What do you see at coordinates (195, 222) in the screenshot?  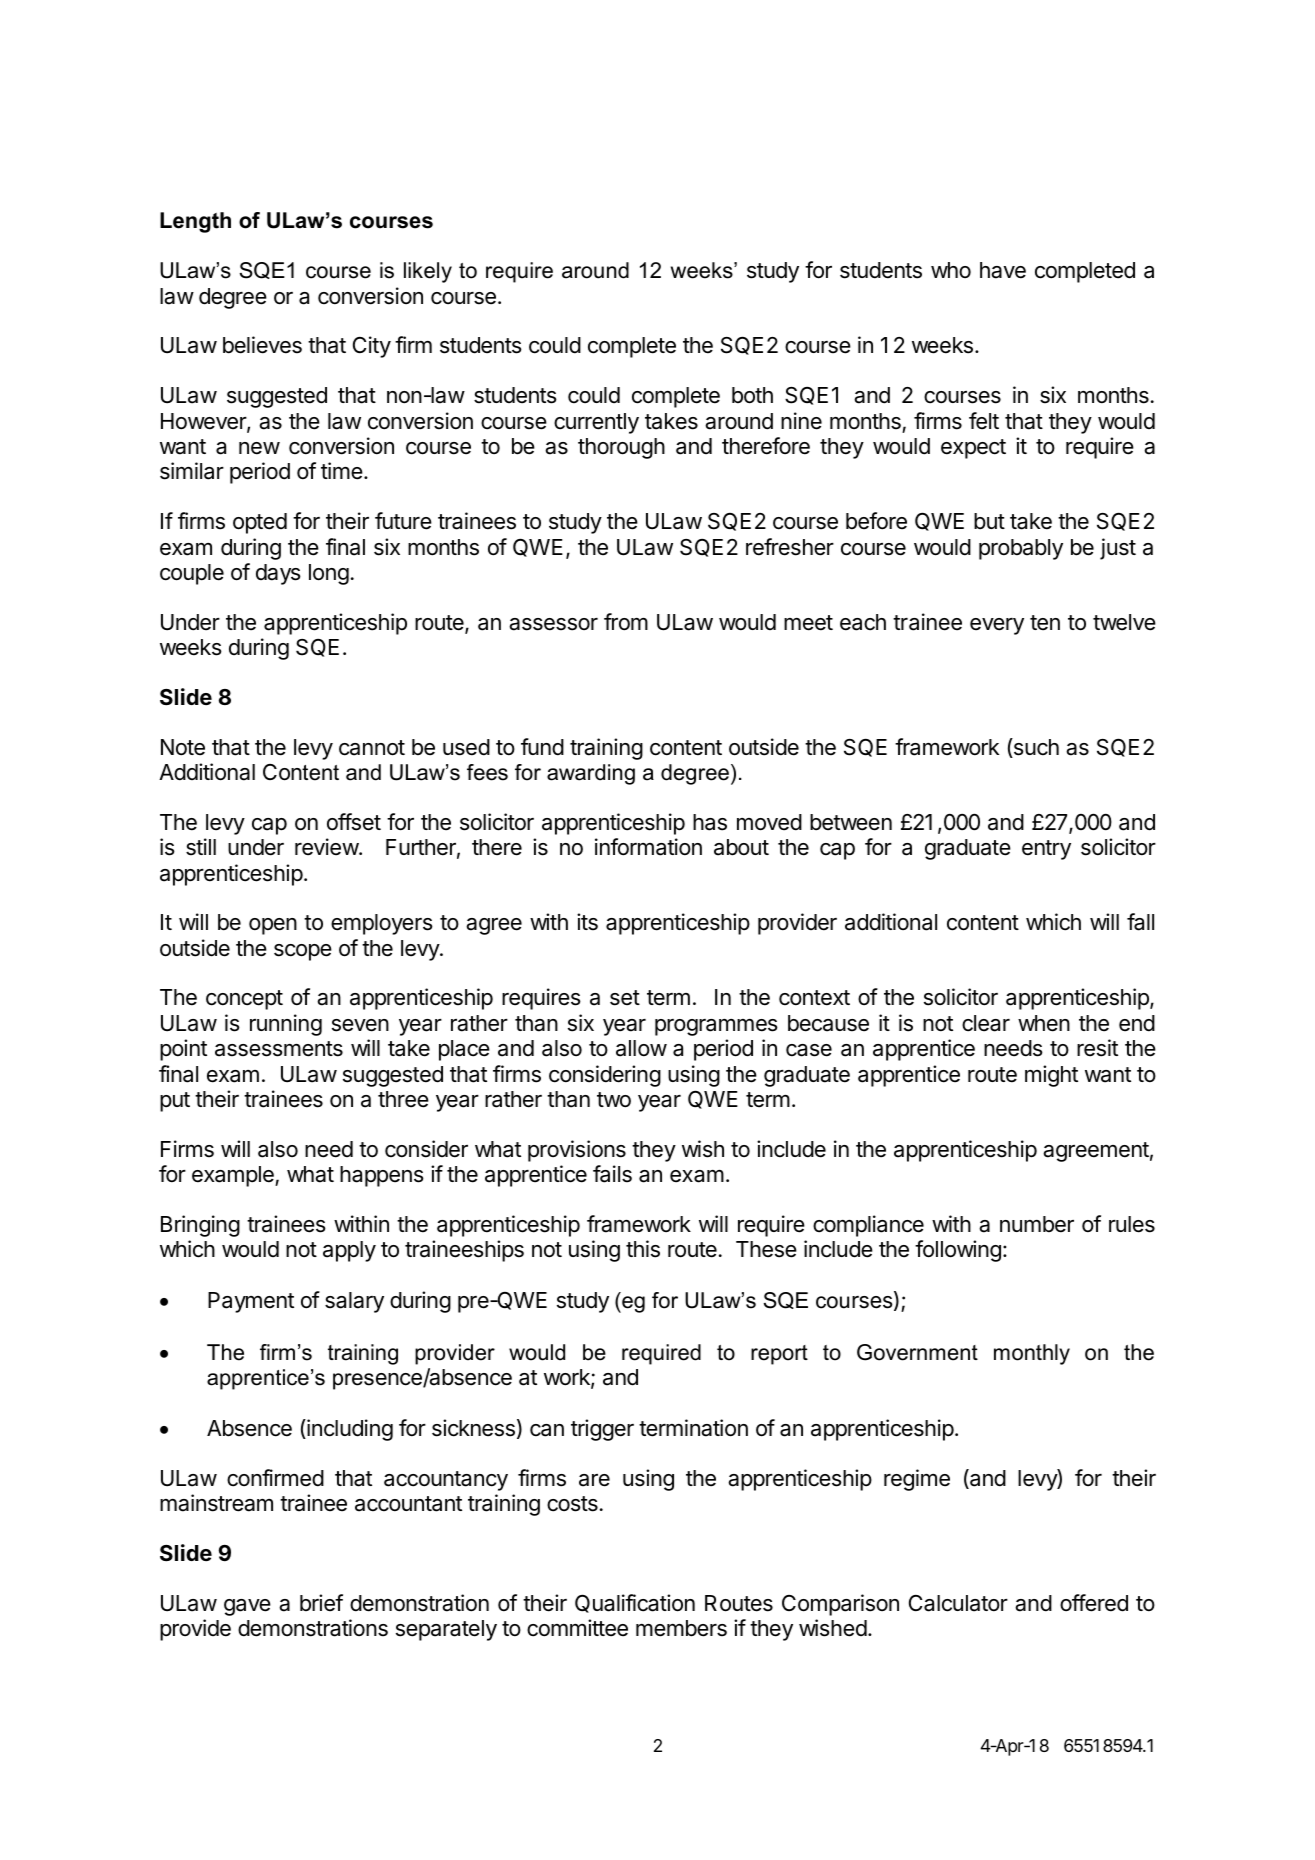 I see `Length` at bounding box center [195, 222].
